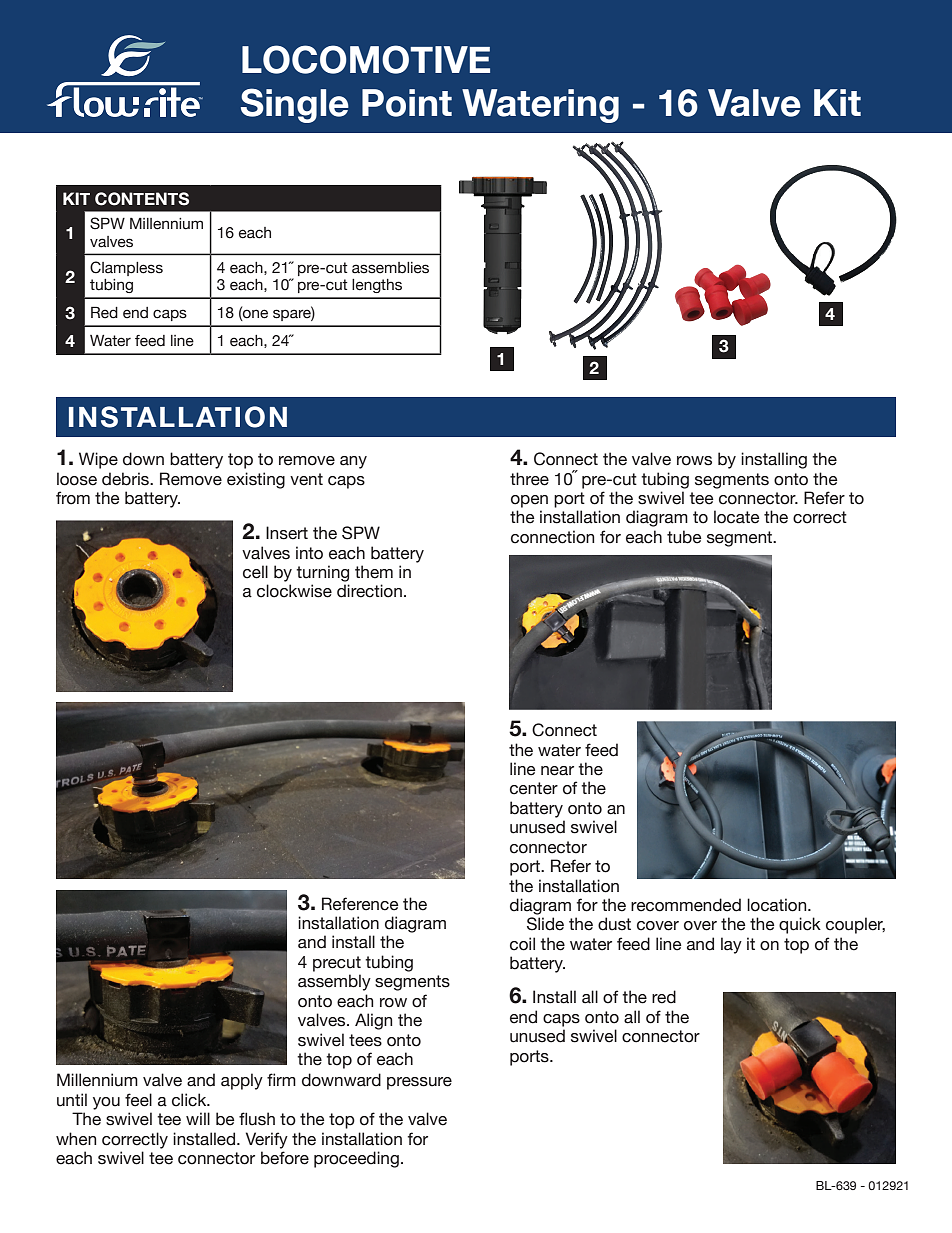 The height and width of the image is (1233, 952). Describe the element at coordinates (684, 537) in the image. I see `tube` at that location.
